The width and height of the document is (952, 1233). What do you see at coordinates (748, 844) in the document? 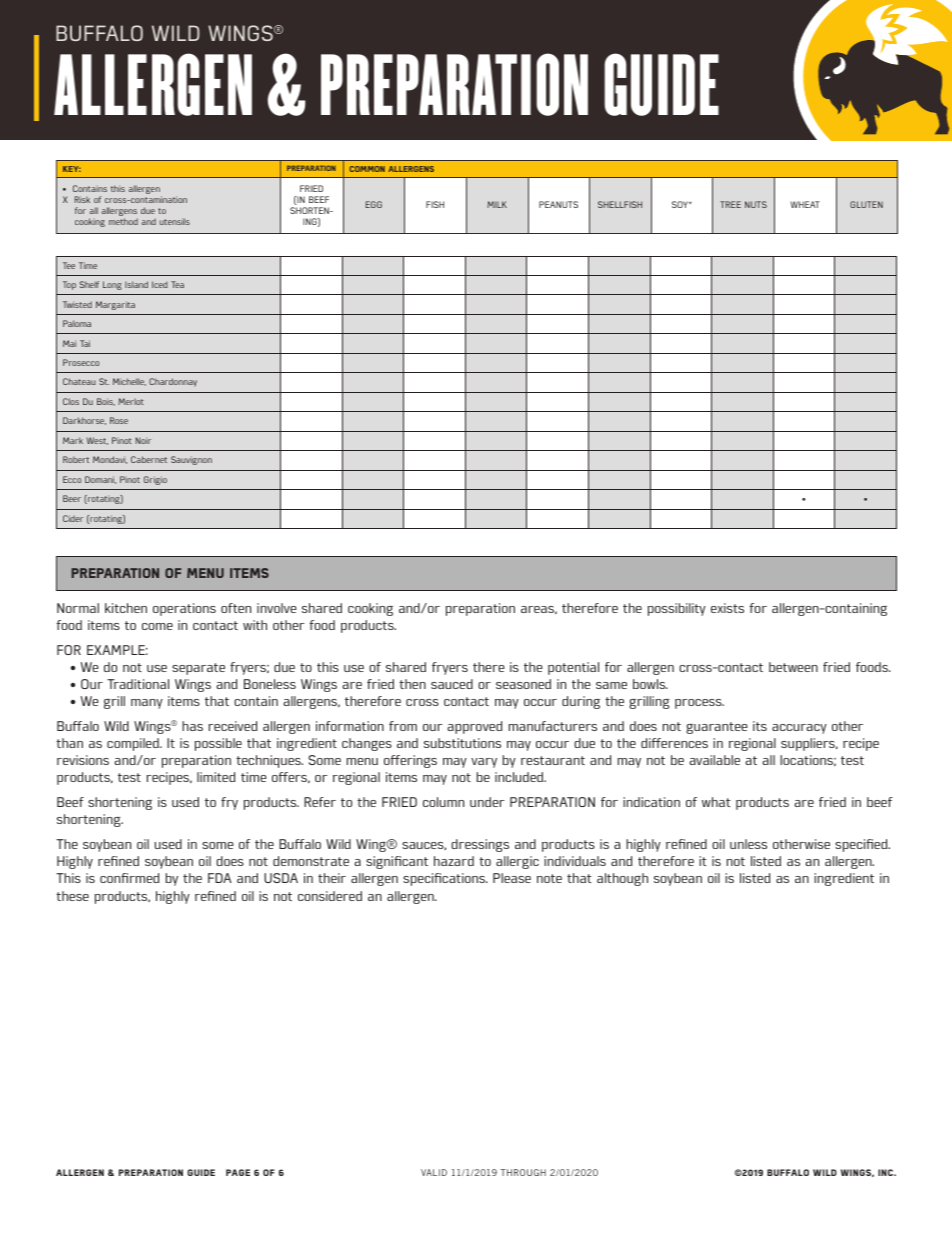
I see `unless` at bounding box center [748, 844].
